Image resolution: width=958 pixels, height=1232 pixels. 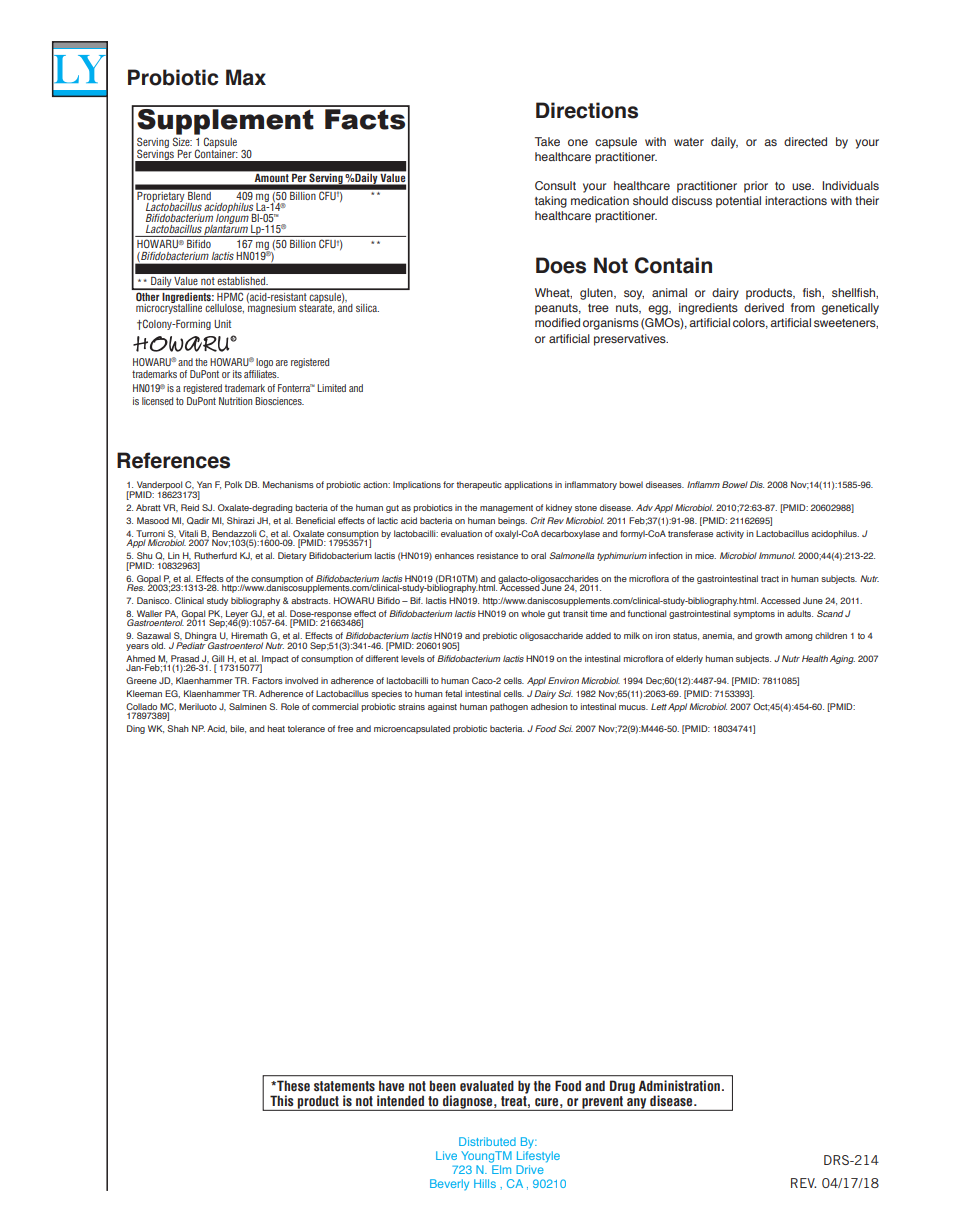 I want to click on growth, so click(x=768, y=636).
